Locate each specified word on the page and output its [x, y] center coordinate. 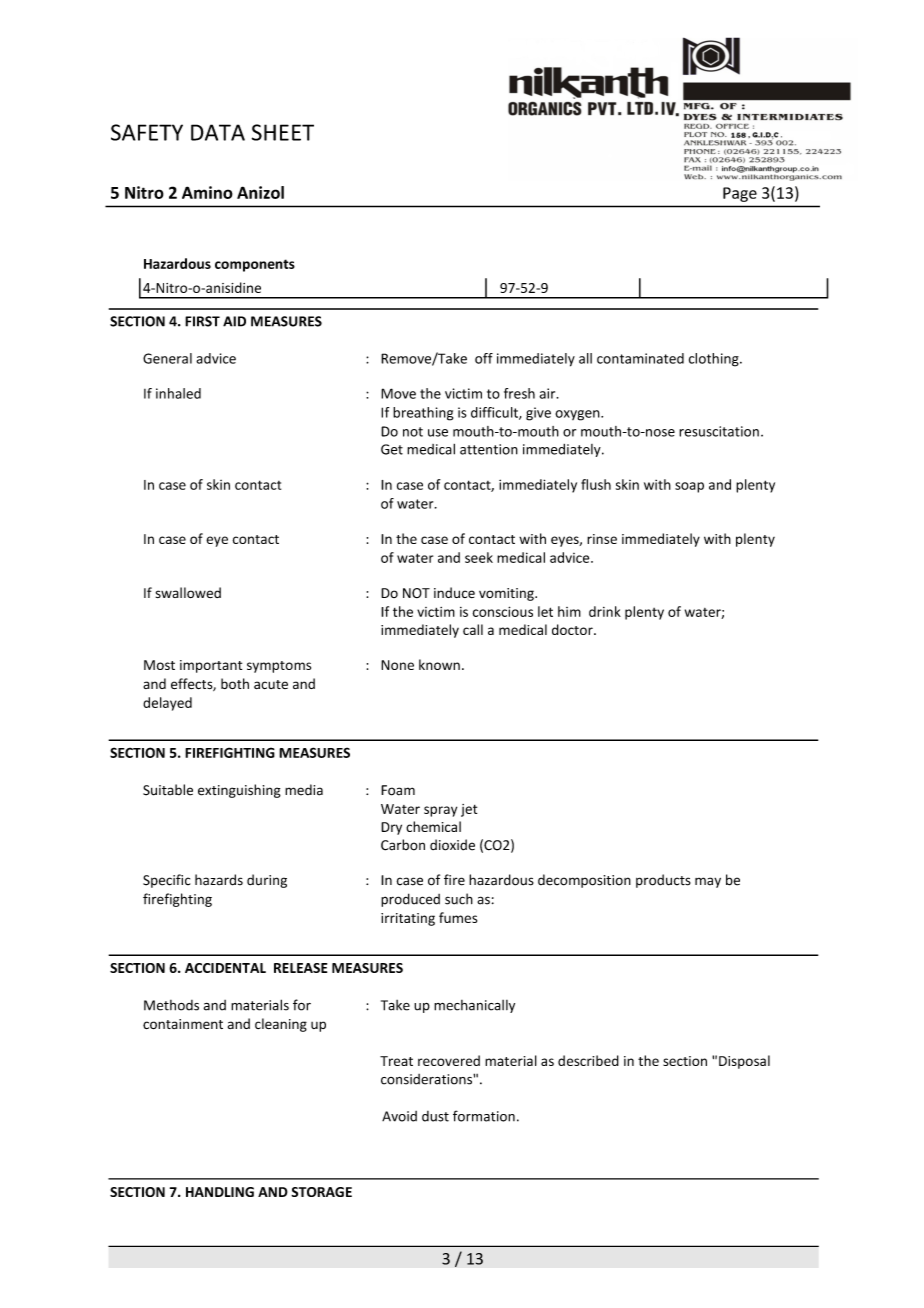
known [439, 664]
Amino [207, 192]
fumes [458, 917]
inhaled [178, 393]
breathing [423, 414]
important [211, 666]
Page [740, 194]
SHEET [283, 132]
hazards [219, 880]
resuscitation [719, 431]
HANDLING [220, 1192]
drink [605, 611]
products [663, 881]
